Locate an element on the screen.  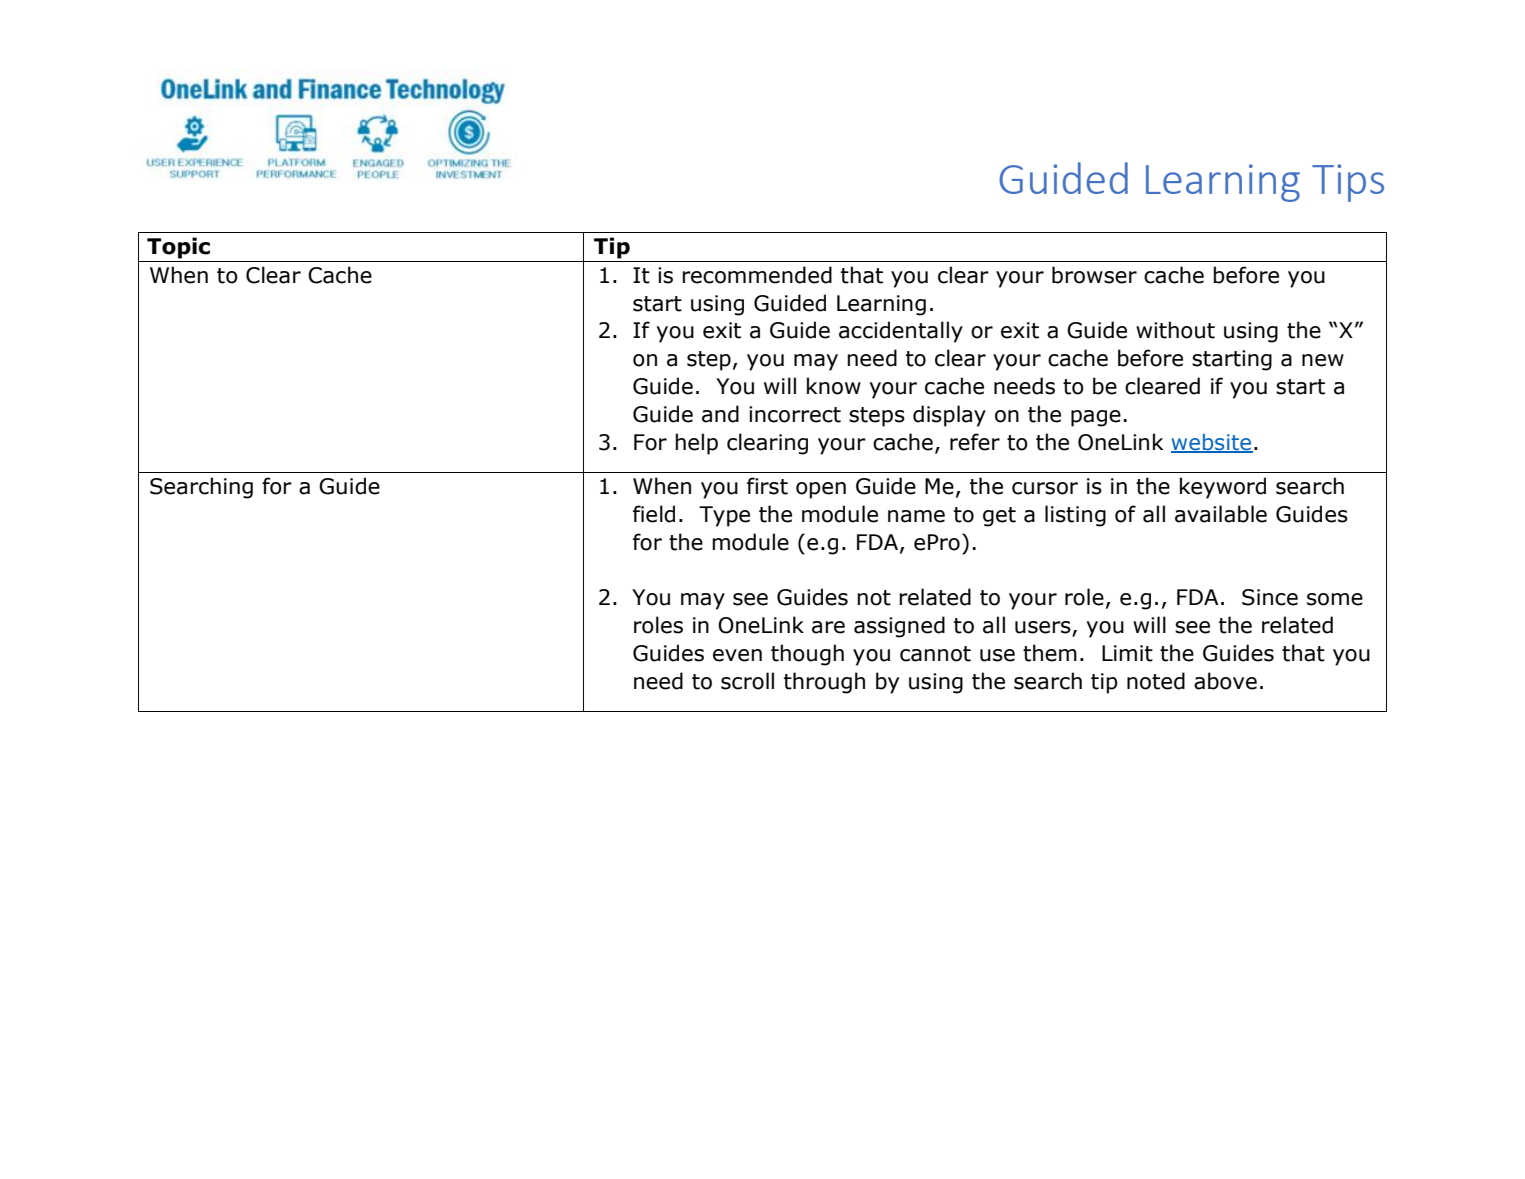
incorrect is located at coordinates (795, 414).
